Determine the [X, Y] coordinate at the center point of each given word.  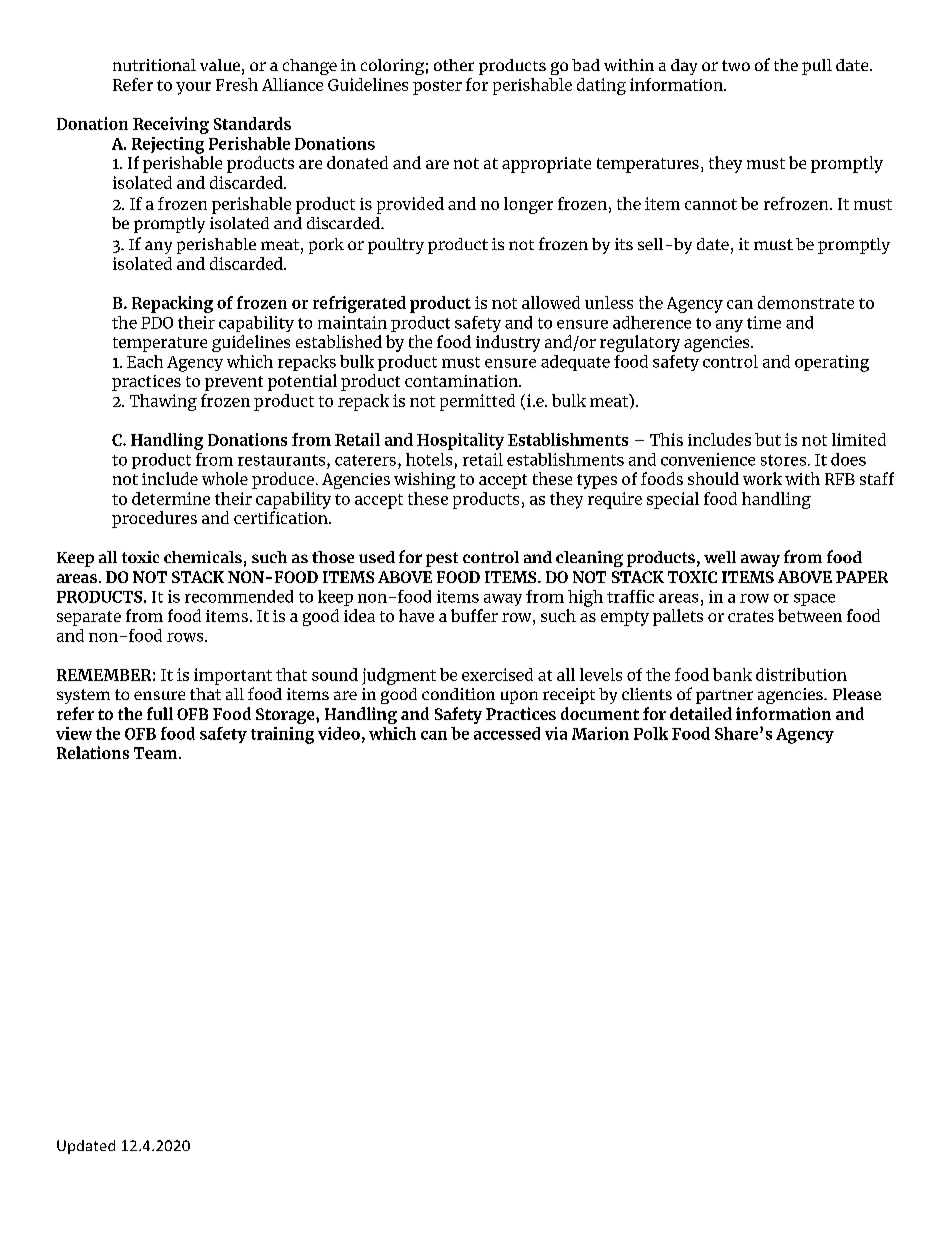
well [720, 557]
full [160, 713]
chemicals [203, 557]
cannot [711, 204]
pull [817, 67]
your [193, 88]
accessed [507, 733]
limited [859, 439]
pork [326, 246]
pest [442, 559]
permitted [477, 402]
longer [528, 205]
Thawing [163, 402]
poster [437, 87]
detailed [701, 713]
